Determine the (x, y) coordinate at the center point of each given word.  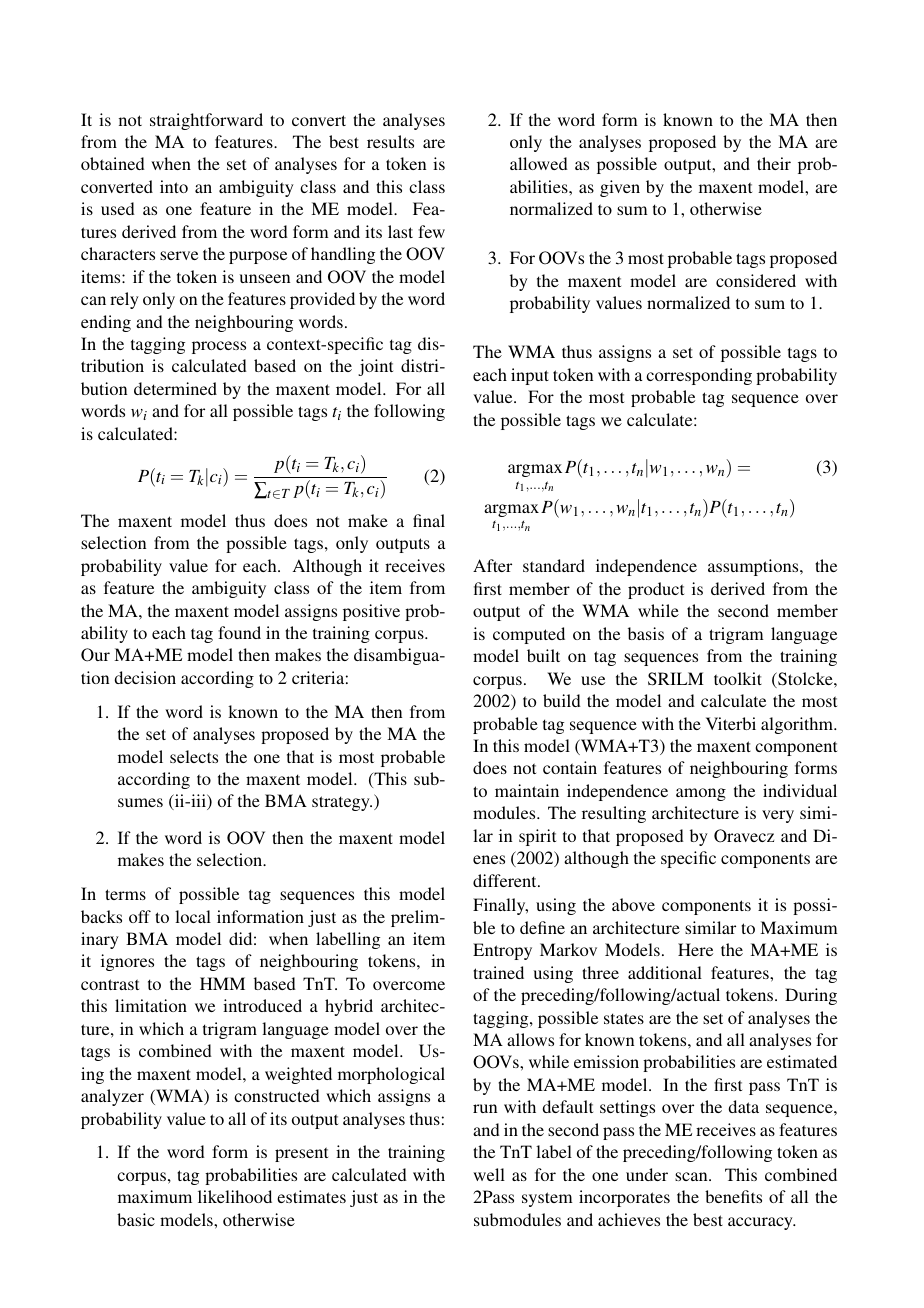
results (390, 141)
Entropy (502, 951)
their (774, 163)
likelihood (235, 1196)
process (219, 347)
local (193, 916)
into (174, 186)
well (489, 1174)
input (530, 376)
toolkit (738, 678)
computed (529, 635)
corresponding (699, 376)
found (239, 632)
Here (695, 949)
